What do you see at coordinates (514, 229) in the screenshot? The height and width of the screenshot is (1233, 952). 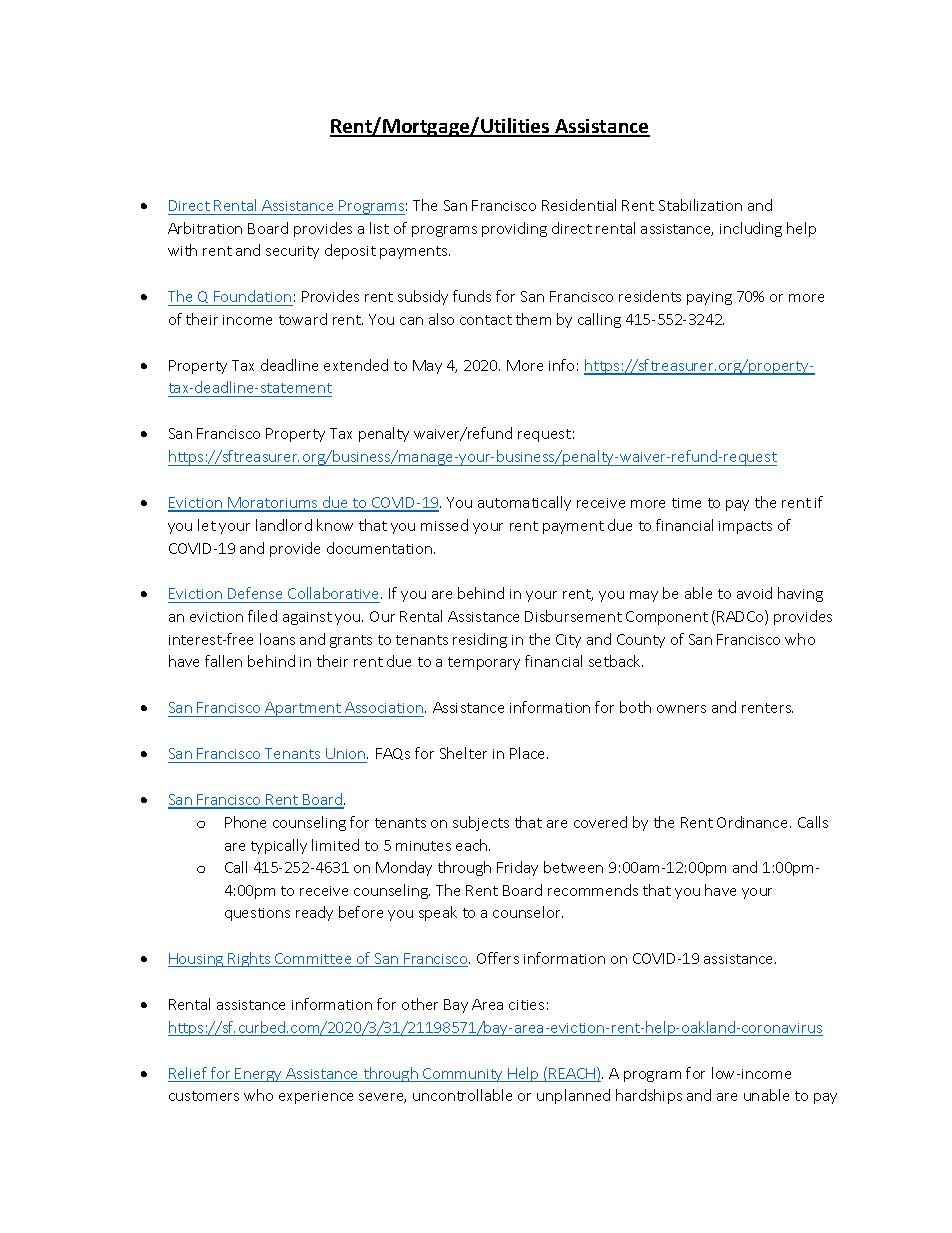 I see `providing` at bounding box center [514, 229].
